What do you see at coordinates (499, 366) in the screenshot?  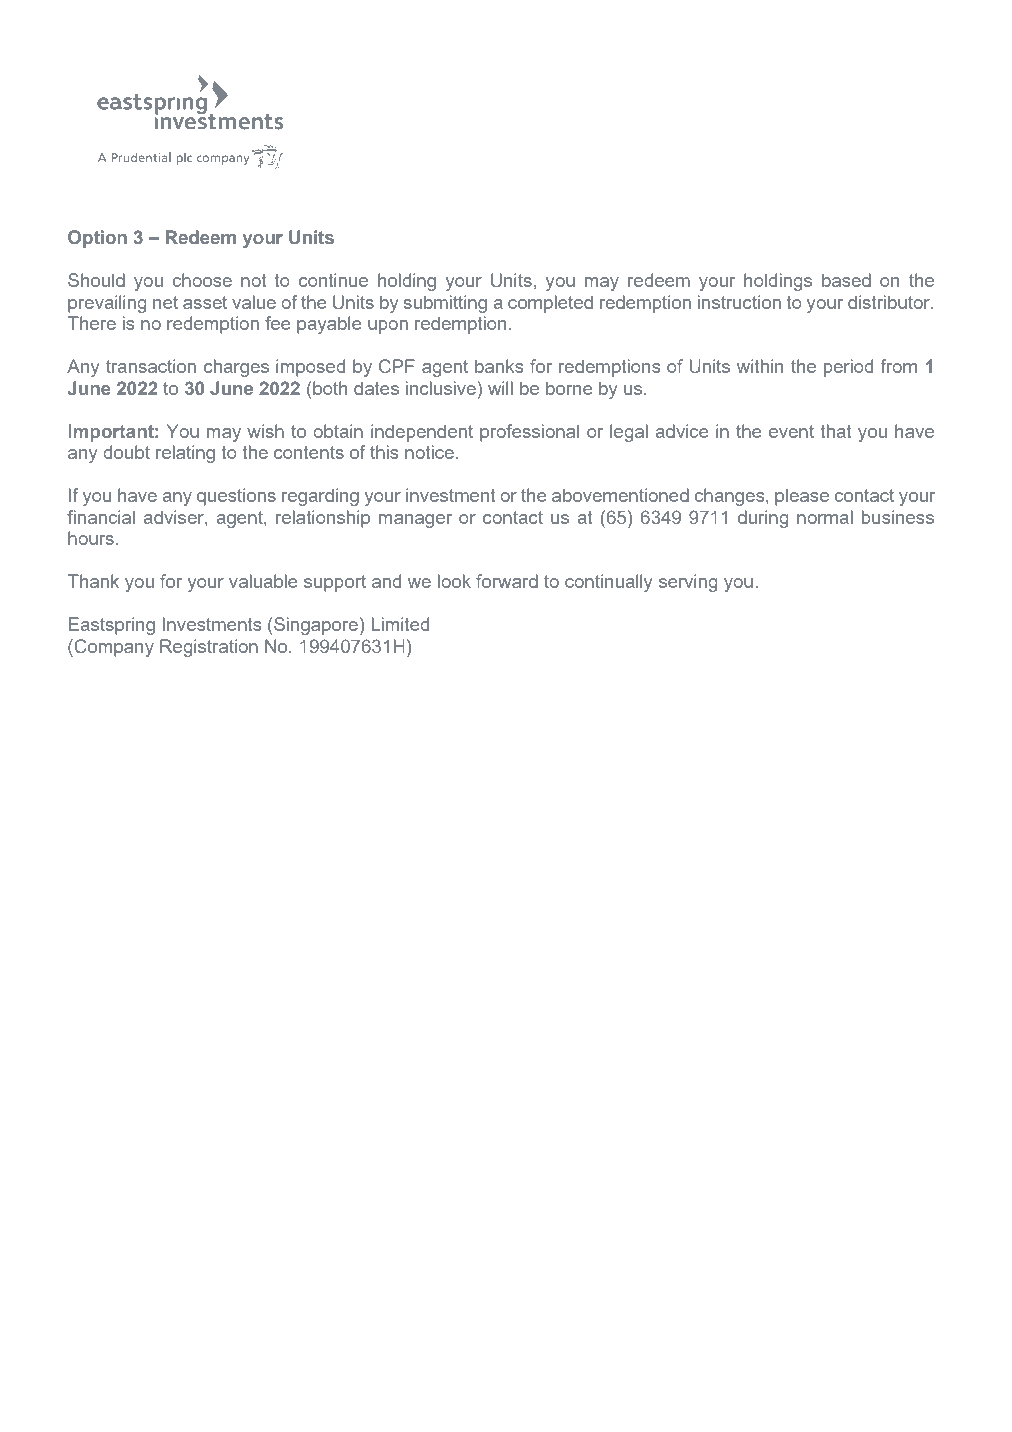 I see `banks` at bounding box center [499, 366].
